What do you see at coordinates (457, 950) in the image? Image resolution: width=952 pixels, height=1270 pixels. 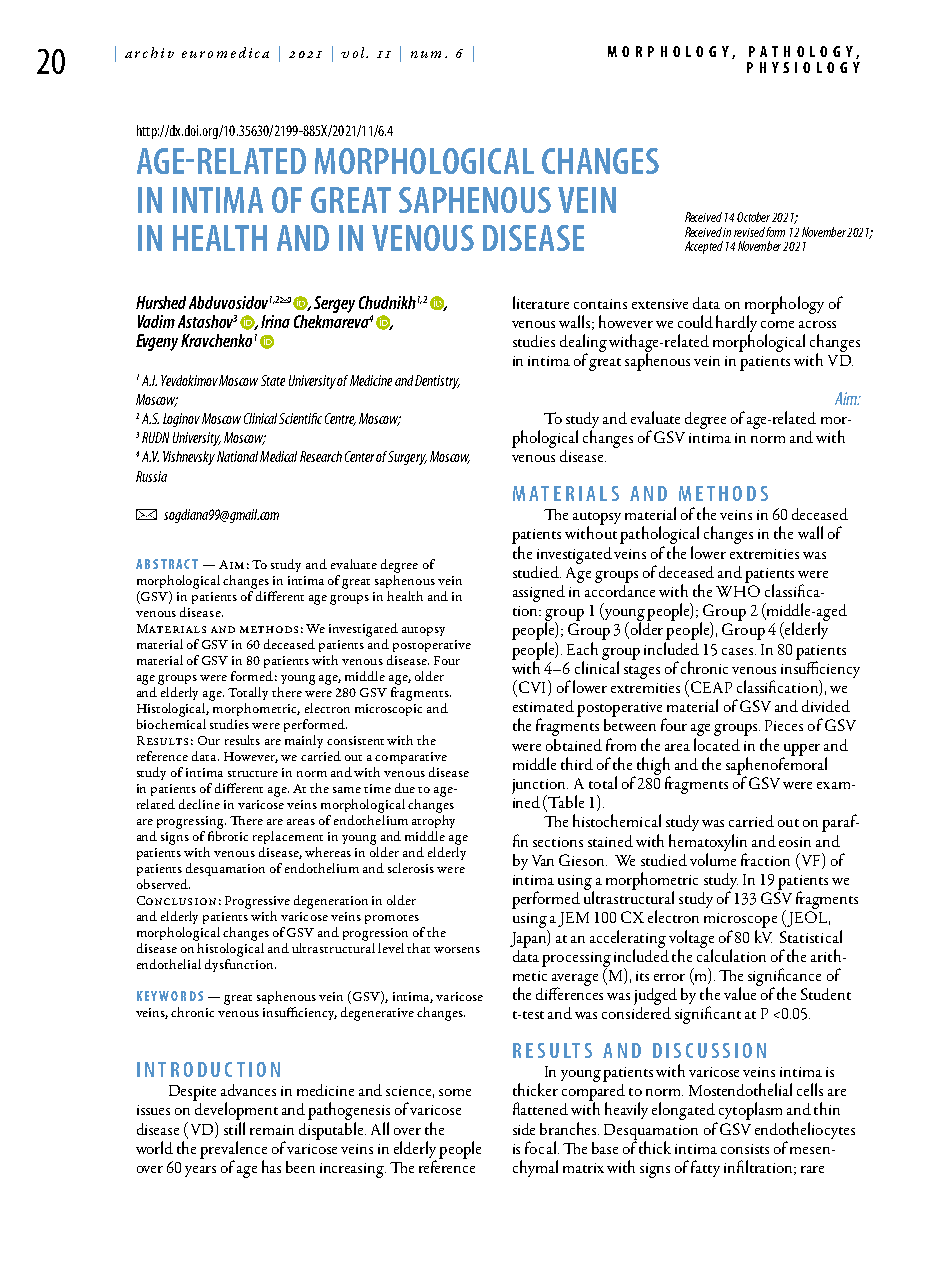 I see `worsens` at bounding box center [457, 950].
